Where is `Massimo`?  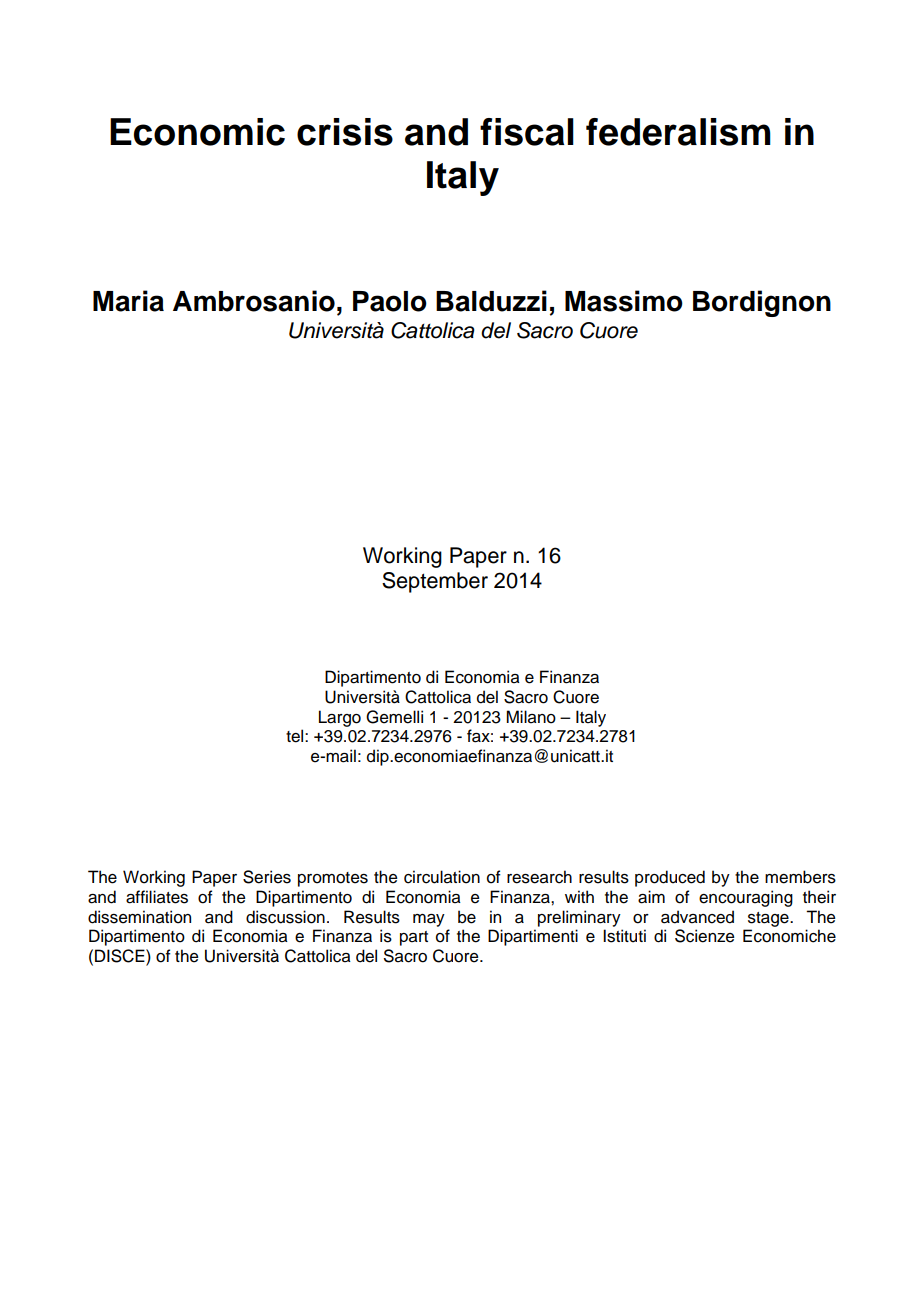 Massimo is located at coordinates (624, 301).
